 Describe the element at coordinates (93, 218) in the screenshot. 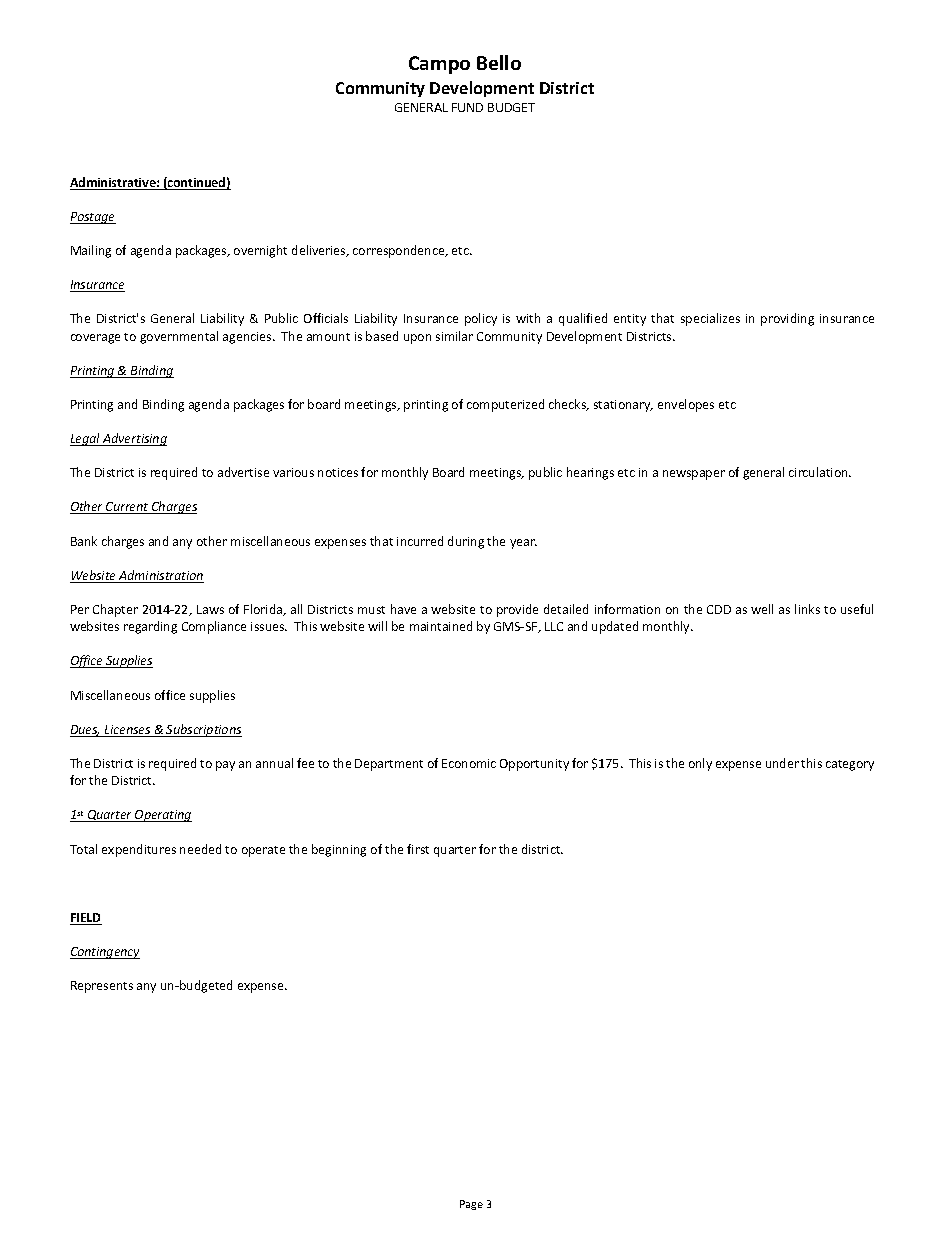

I see `Postage` at that location.
